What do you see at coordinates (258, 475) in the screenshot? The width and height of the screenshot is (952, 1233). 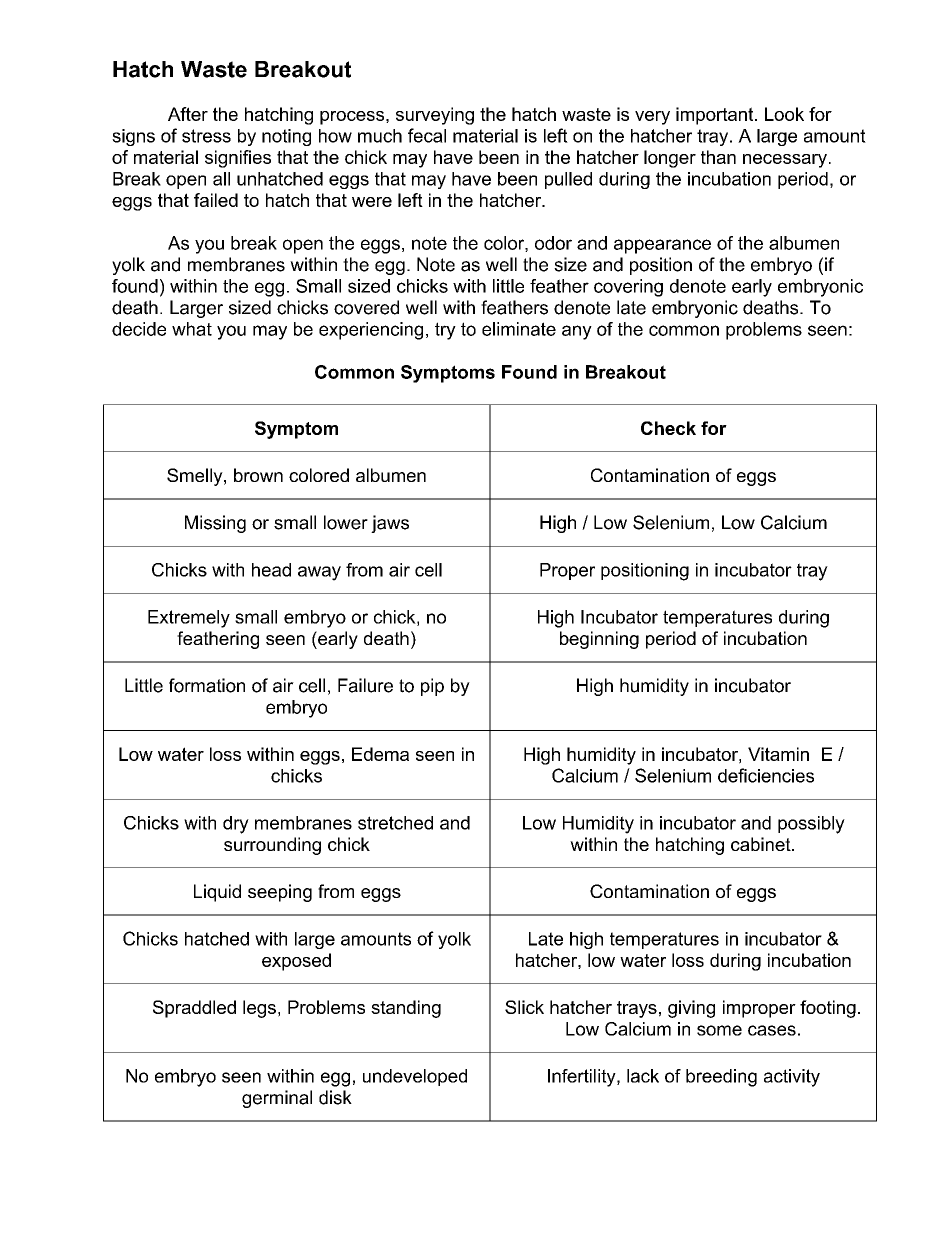 I see `brown` at bounding box center [258, 475].
